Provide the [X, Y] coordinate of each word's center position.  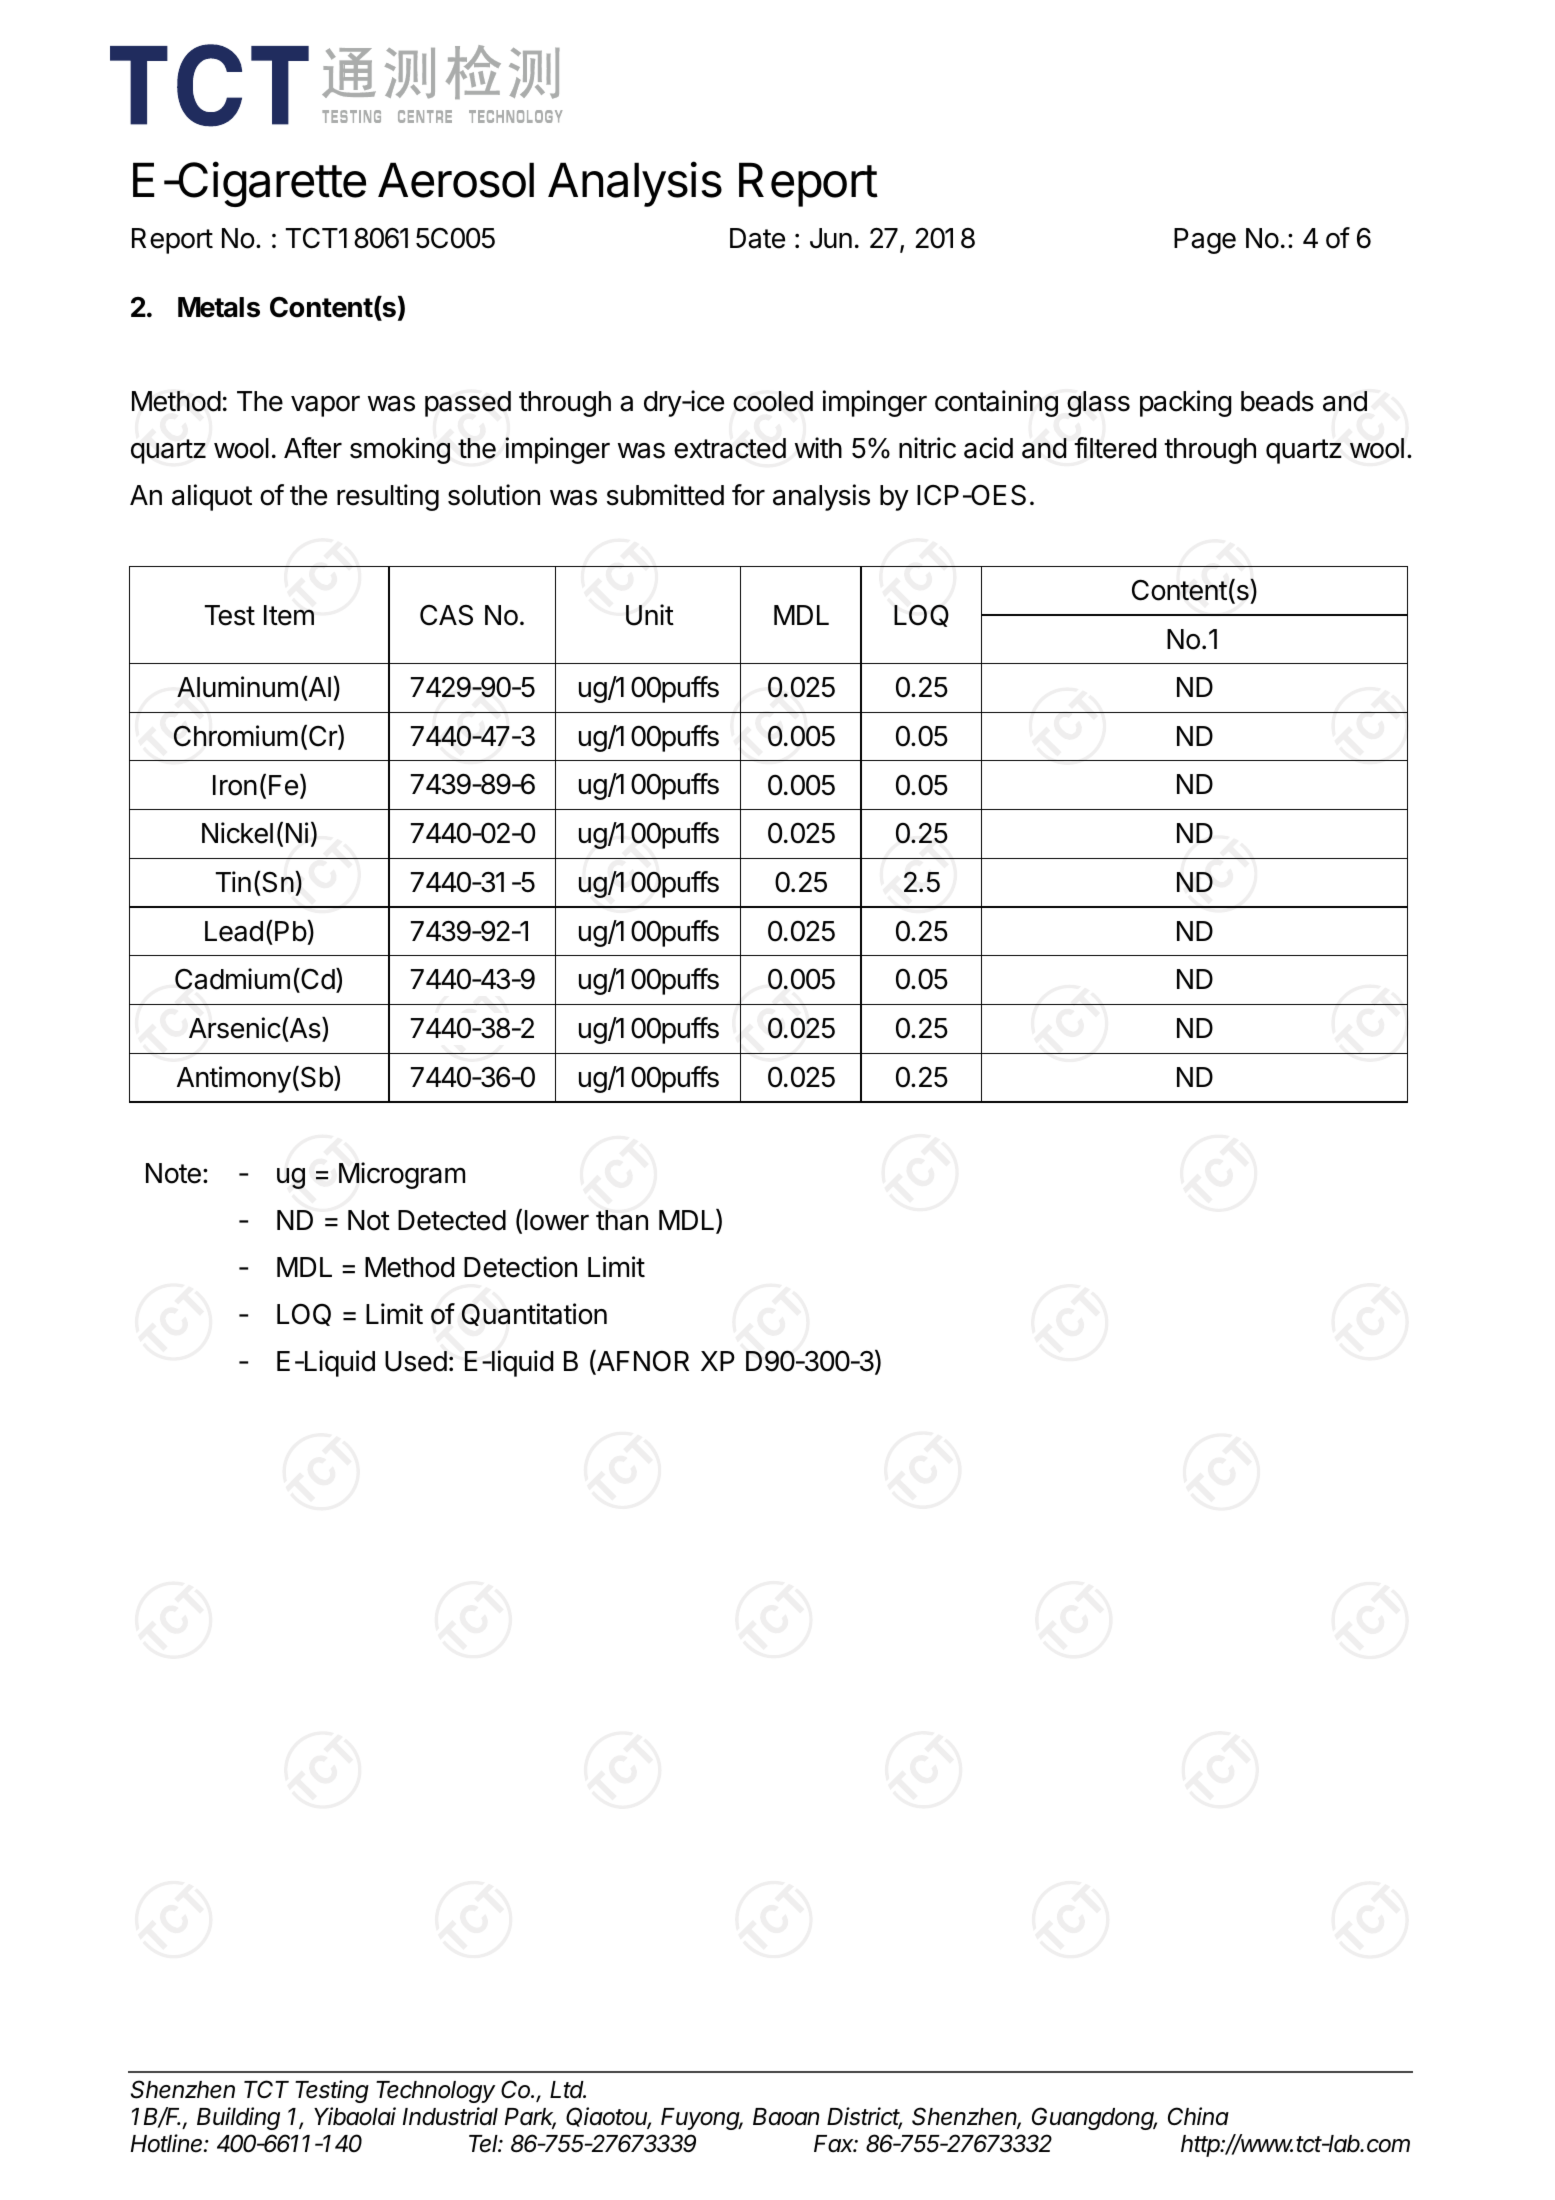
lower [557, 1220]
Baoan [786, 2117]
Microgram [402, 1175]
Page [1205, 241]
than [622, 1220]
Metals [219, 307]
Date [757, 238]
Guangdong [1094, 2118]
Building [238, 2118]
